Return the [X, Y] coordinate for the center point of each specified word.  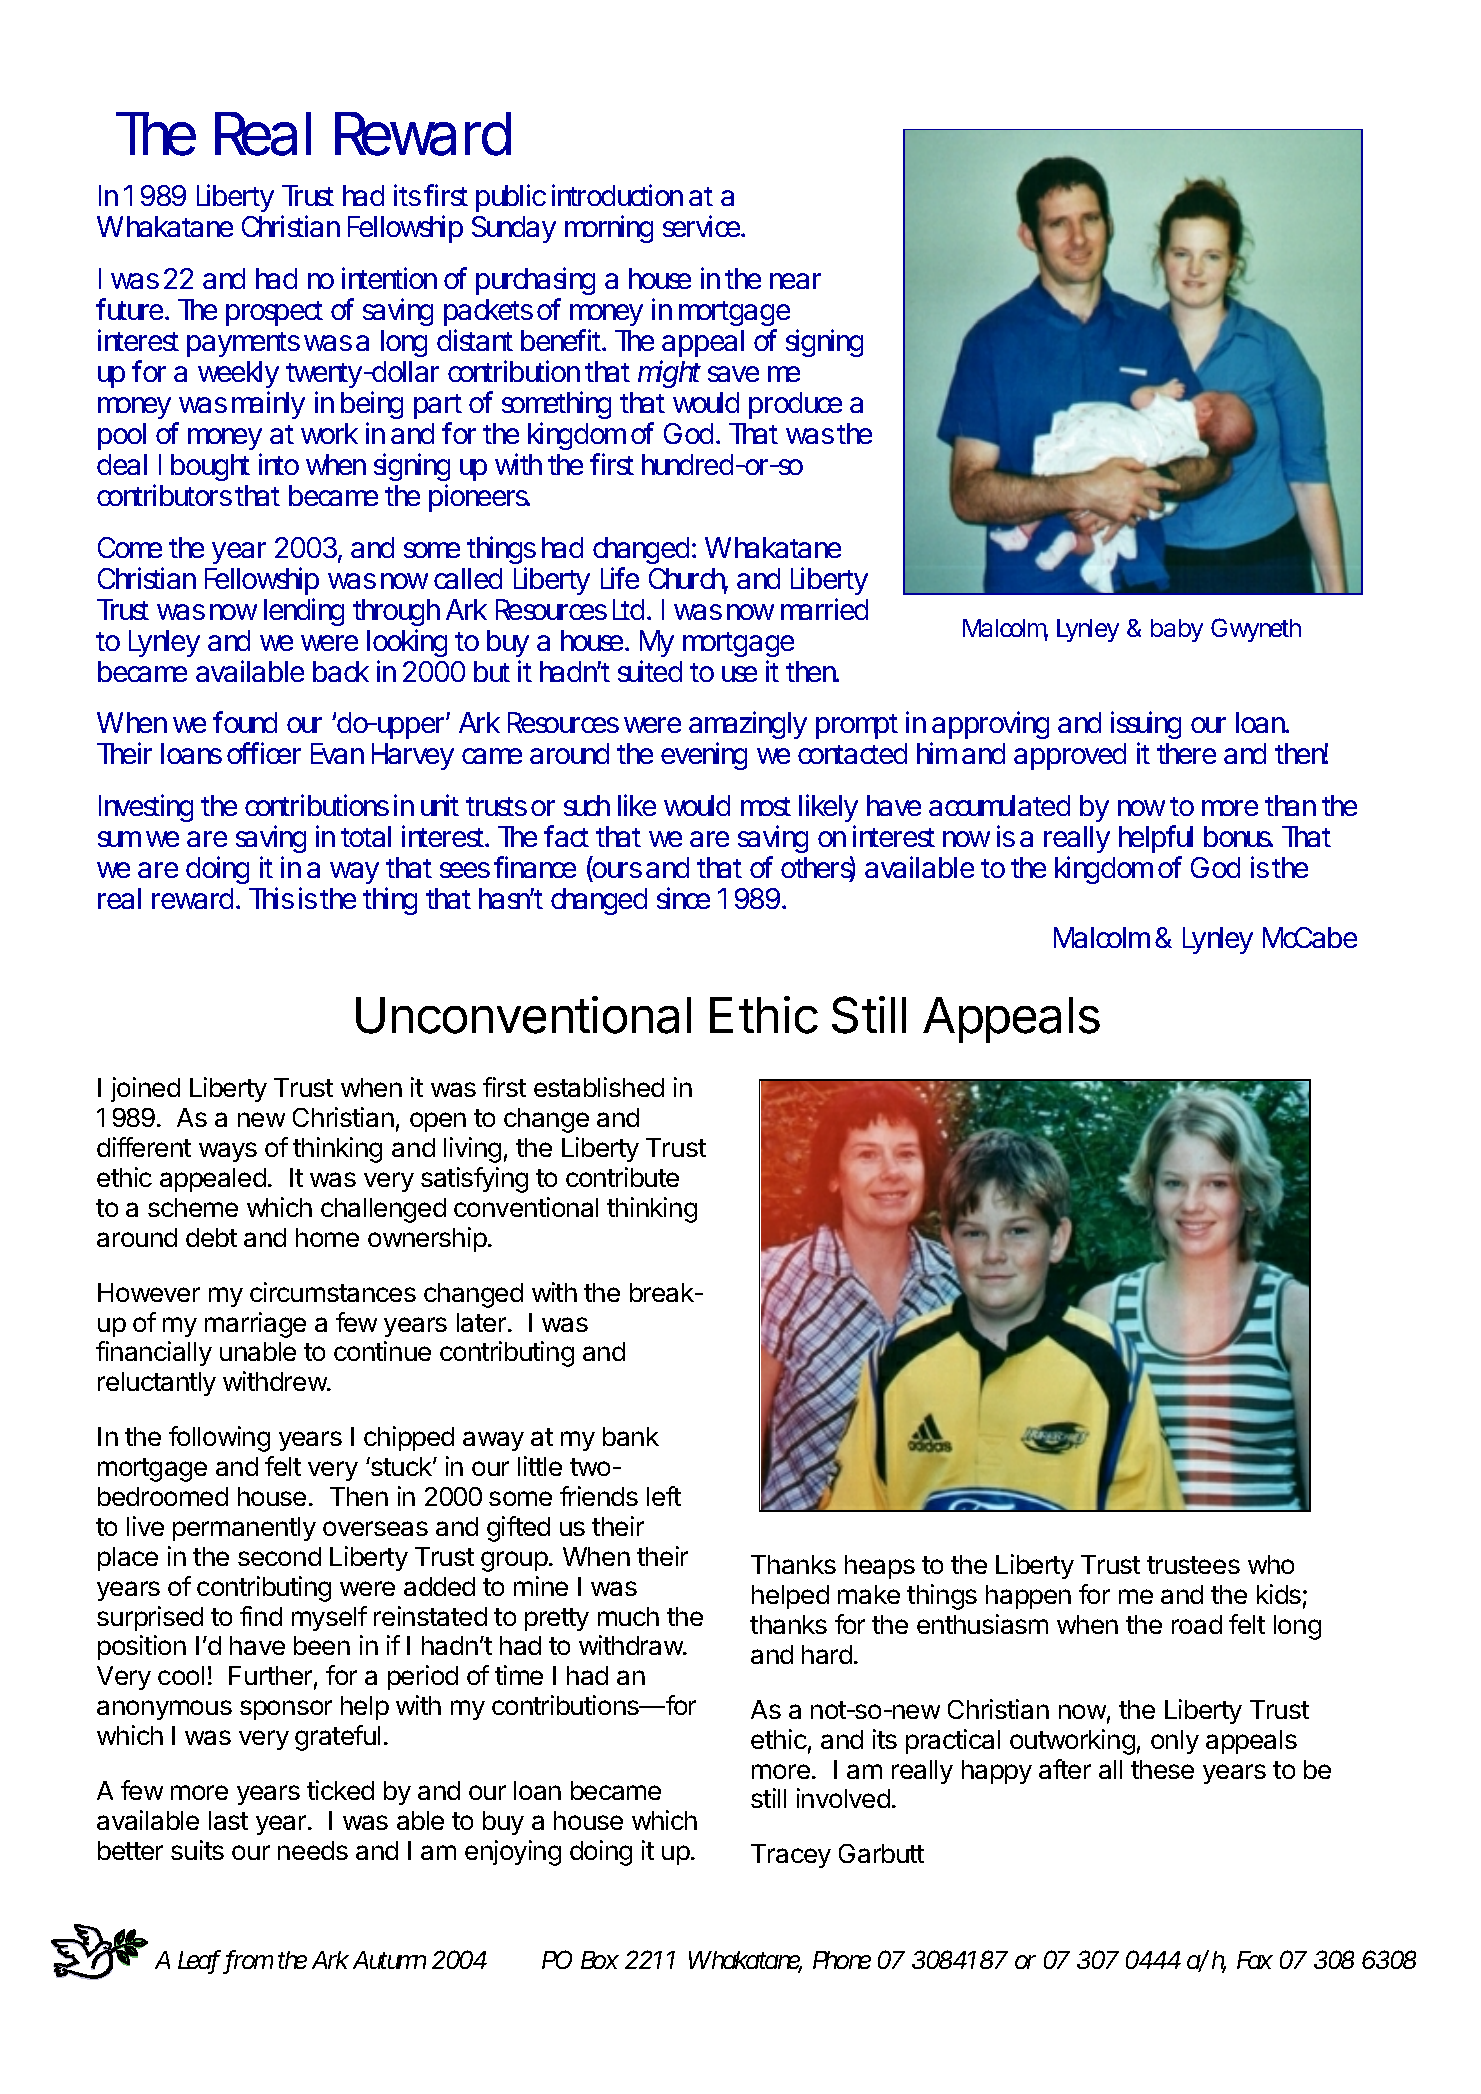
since [683, 898]
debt [211, 1237]
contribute [622, 1177]
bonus [1238, 836]
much [628, 1616]
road [1197, 1624]
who [1271, 1564]
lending [304, 612]
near [795, 281]
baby [1177, 630]
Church [688, 580]
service [703, 226]
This [271, 898]
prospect [274, 313]
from [249, 1961]
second [279, 1556]
